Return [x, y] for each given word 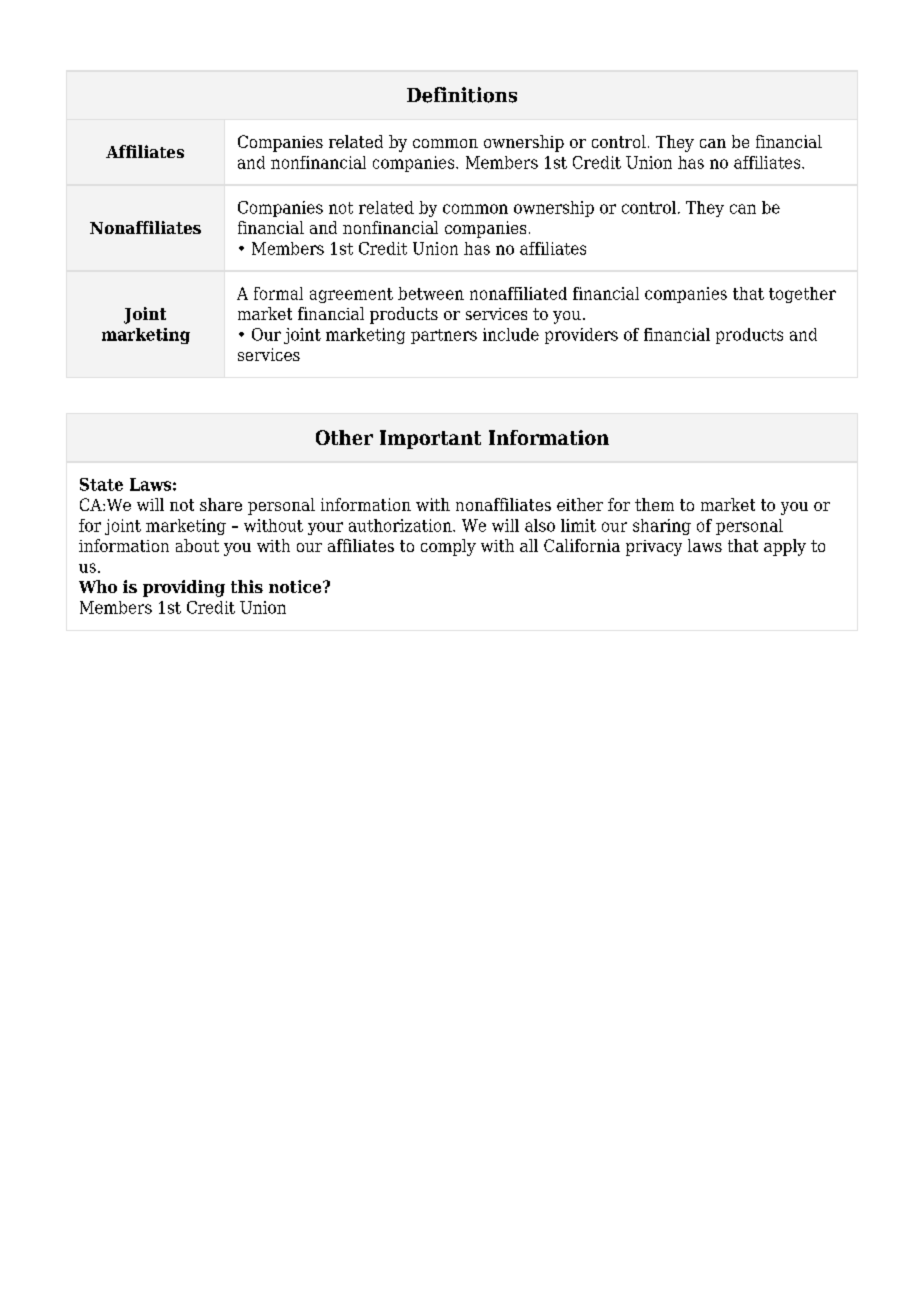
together [802, 295]
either [580, 504]
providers [581, 336]
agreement [351, 295]
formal [278, 293]
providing [184, 588]
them [654, 504]
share [221, 504]
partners [444, 336]
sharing [662, 527]
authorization [401, 525]
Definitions [462, 95]
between [431, 293]
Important [430, 439]
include [511, 334]
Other [344, 437]
